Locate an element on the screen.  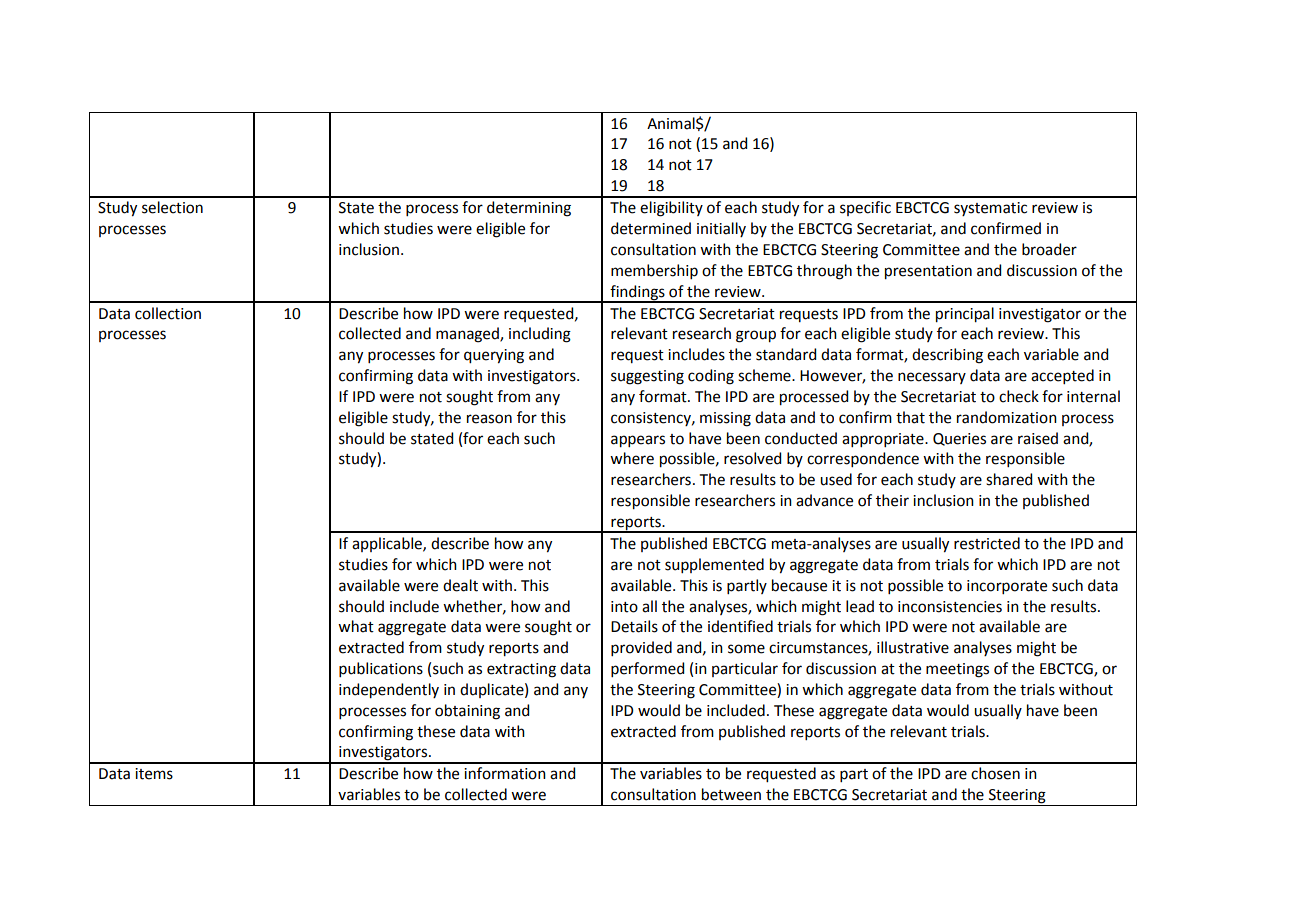
chosen is located at coordinates (995, 773).
